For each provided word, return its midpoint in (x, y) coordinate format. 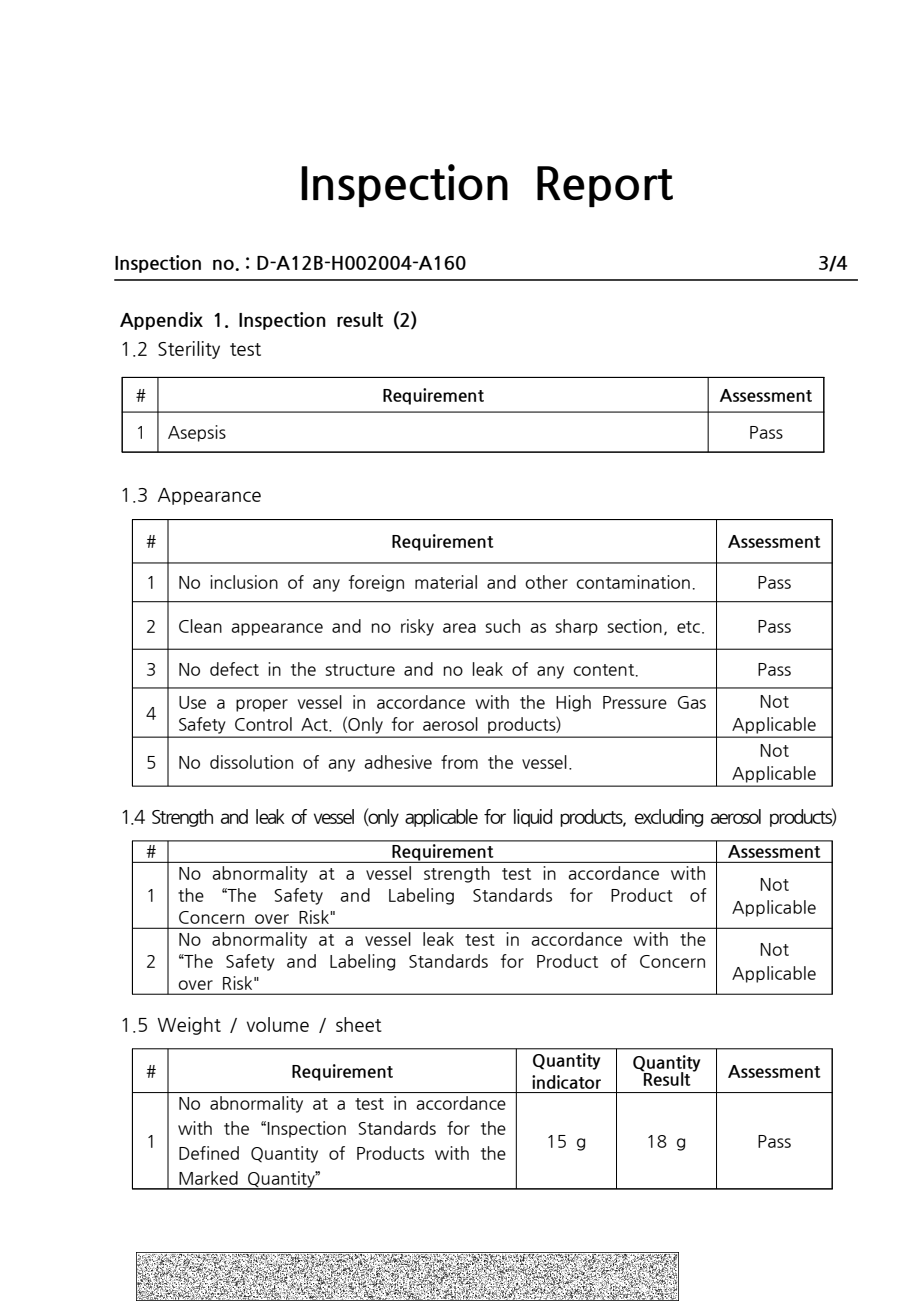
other (546, 582)
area (459, 628)
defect (234, 669)
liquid (533, 818)
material (446, 582)
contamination (633, 582)
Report (605, 186)
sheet (359, 1024)
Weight (189, 1026)
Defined (209, 1153)
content (605, 670)
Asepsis (197, 433)
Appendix (161, 321)
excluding (669, 818)
